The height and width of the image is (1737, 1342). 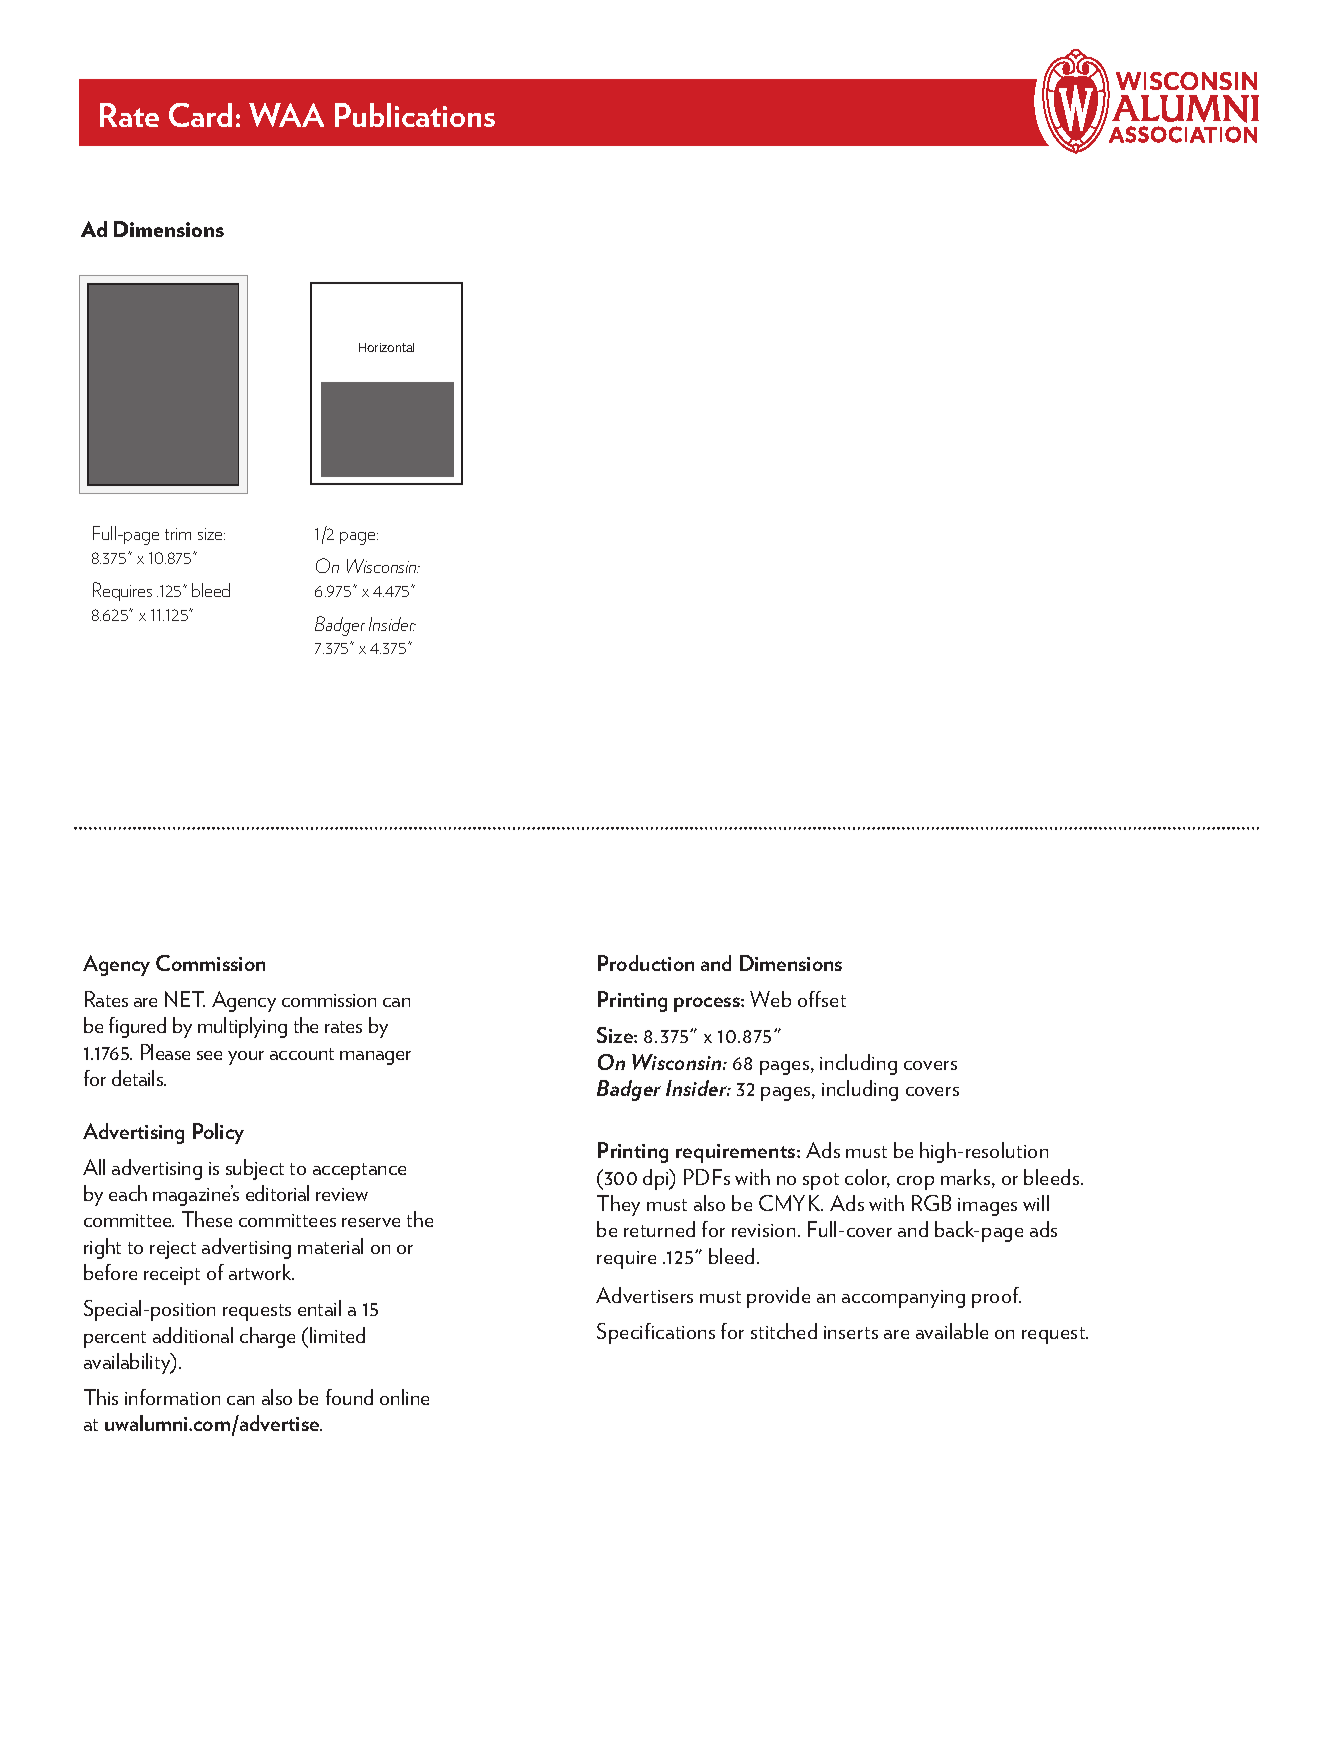 I want to click on WAA, so click(x=286, y=115).
